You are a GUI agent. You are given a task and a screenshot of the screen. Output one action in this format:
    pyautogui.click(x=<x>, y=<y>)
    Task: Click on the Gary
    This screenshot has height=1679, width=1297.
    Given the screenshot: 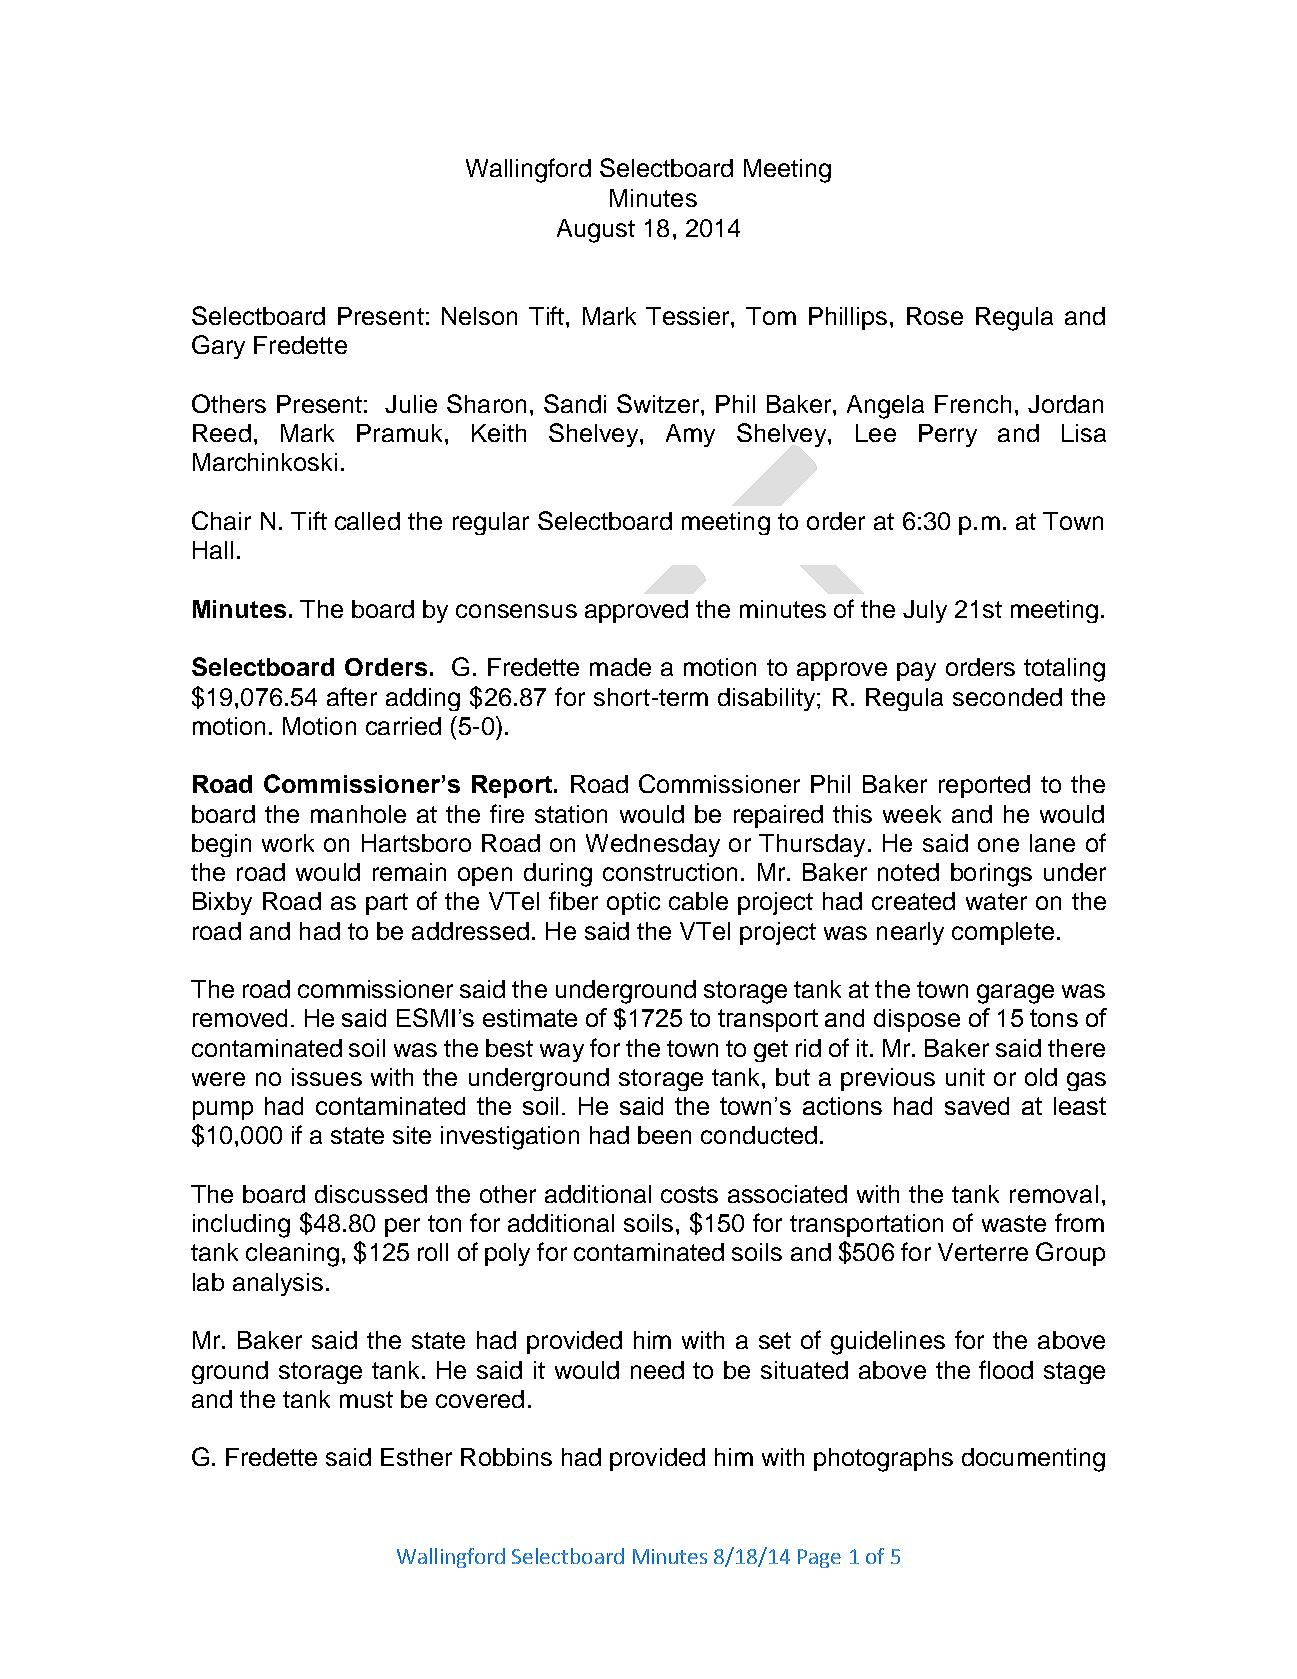 What is the action you would take?
    pyautogui.click(x=218, y=347)
